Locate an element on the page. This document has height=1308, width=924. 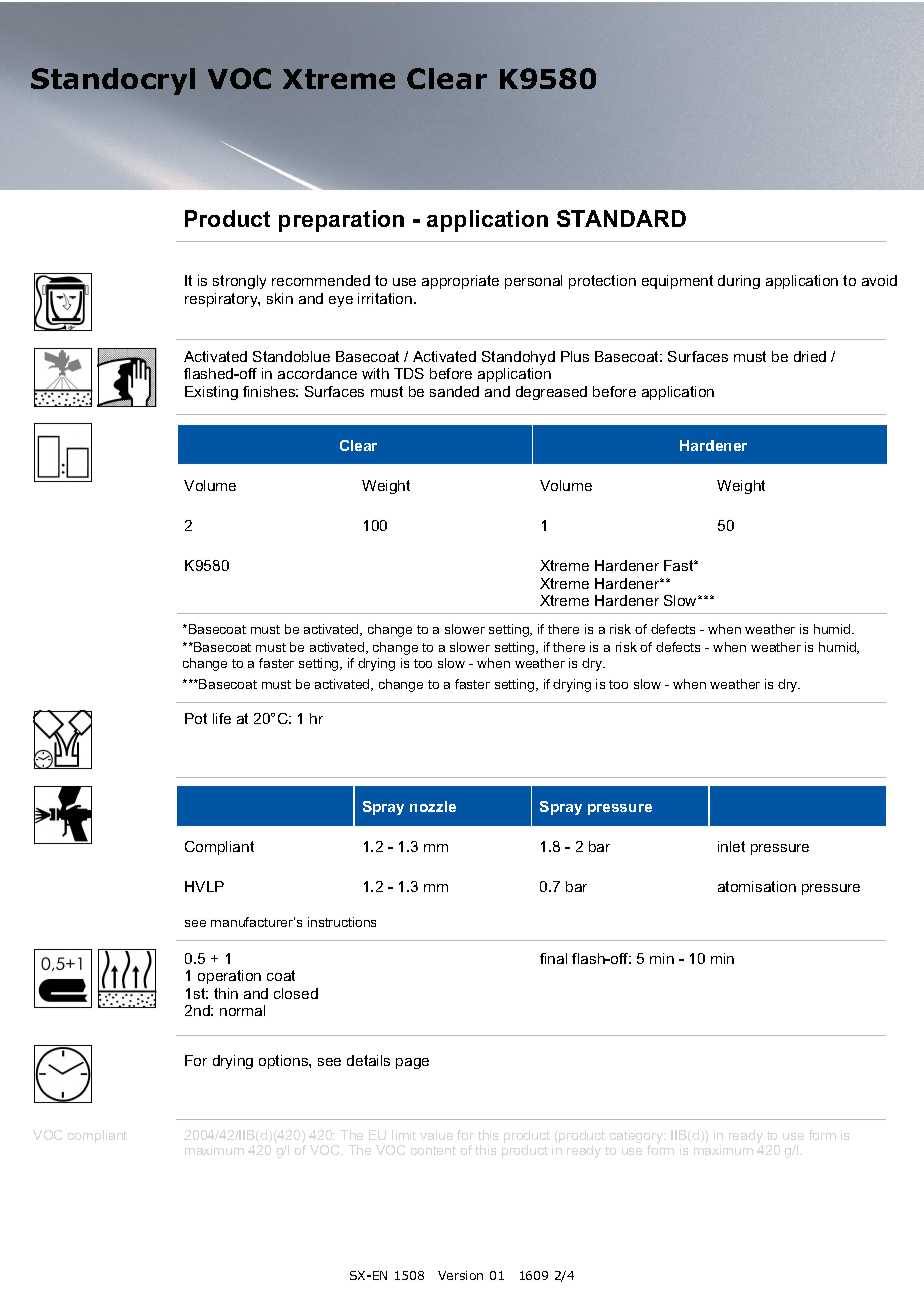
strongly is located at coordinates (239, 282).
